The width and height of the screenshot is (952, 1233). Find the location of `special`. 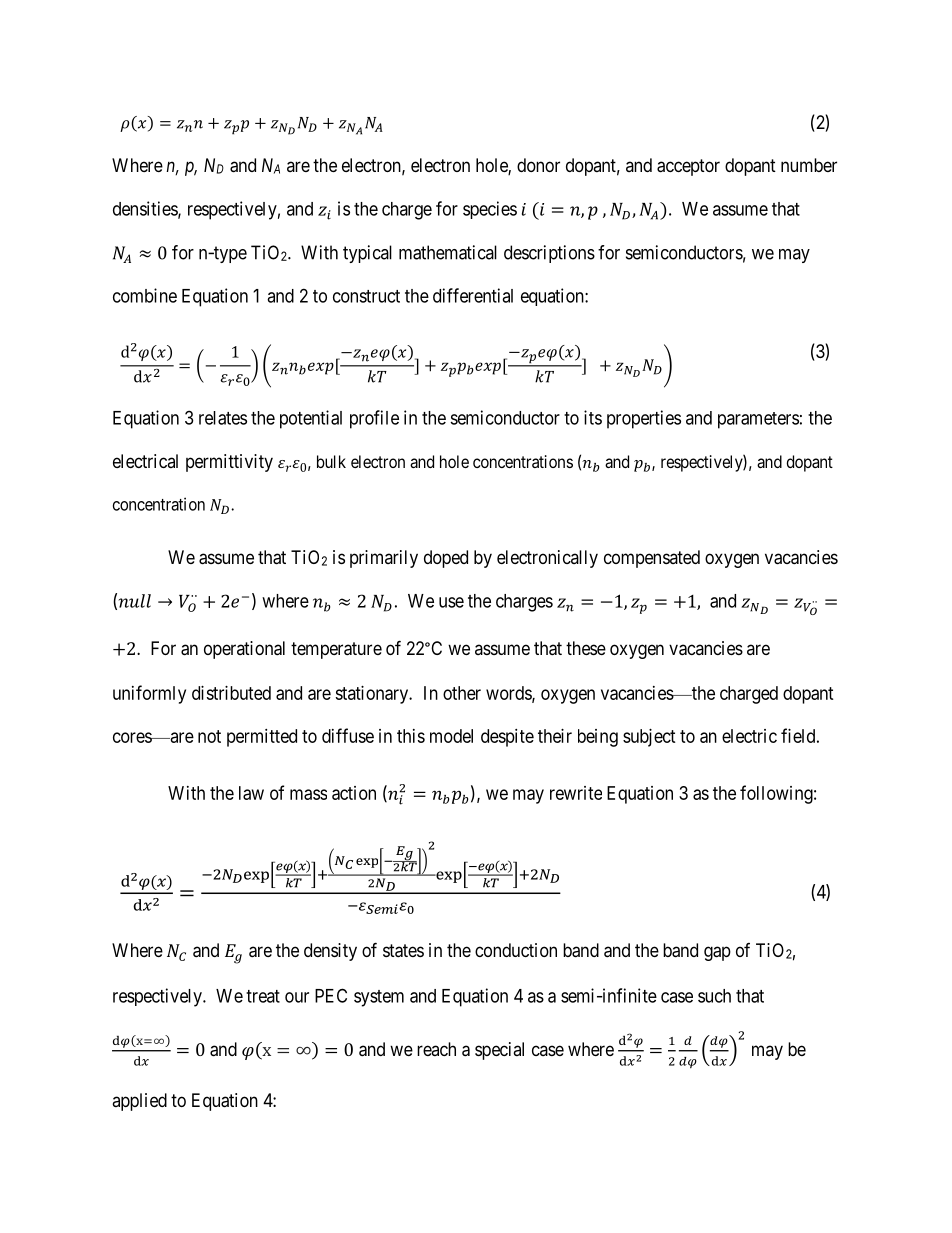

special is located at coordinates (499, 1051).
